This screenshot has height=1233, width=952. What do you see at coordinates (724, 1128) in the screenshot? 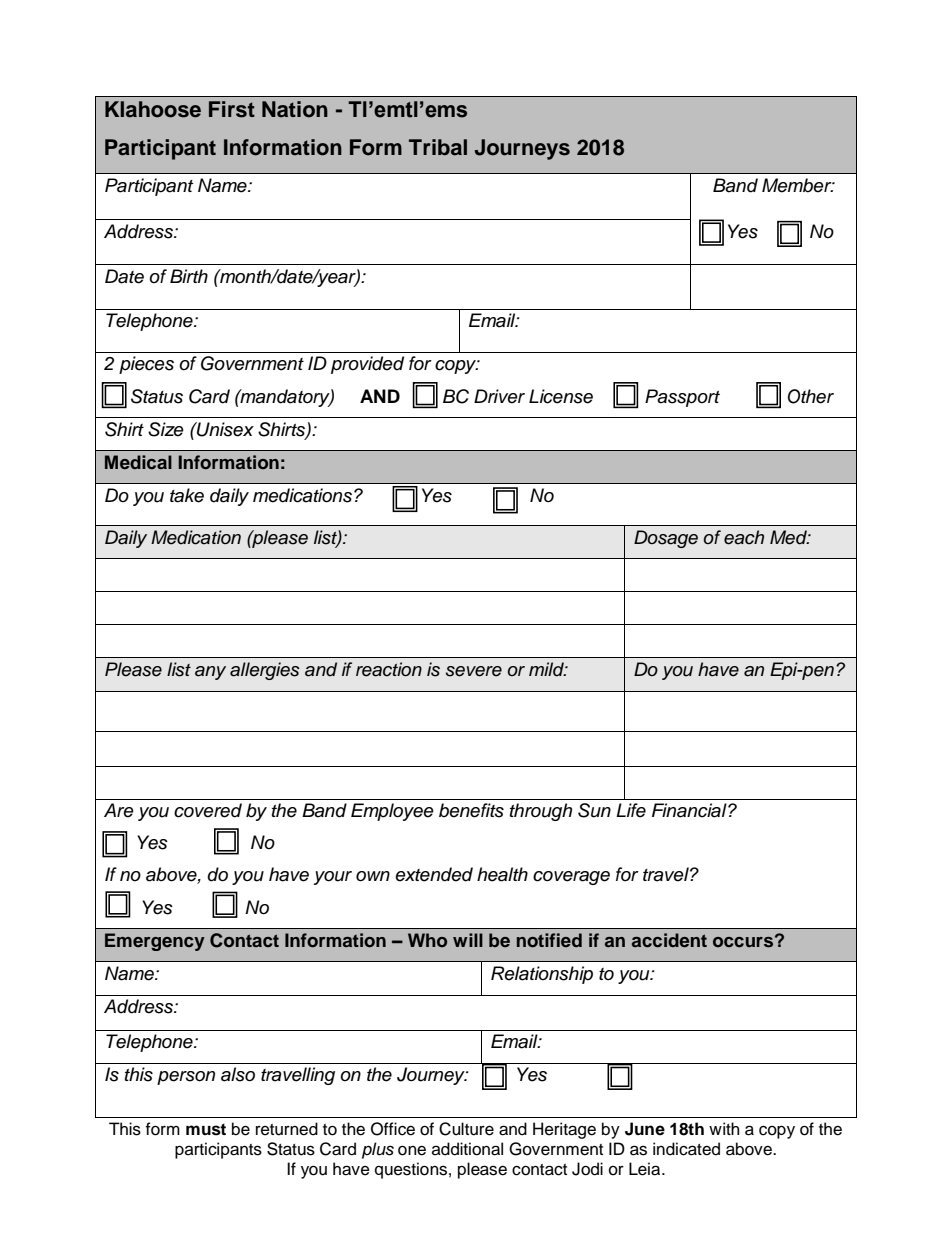
I see `with` at bounding box center [724, 1128].
